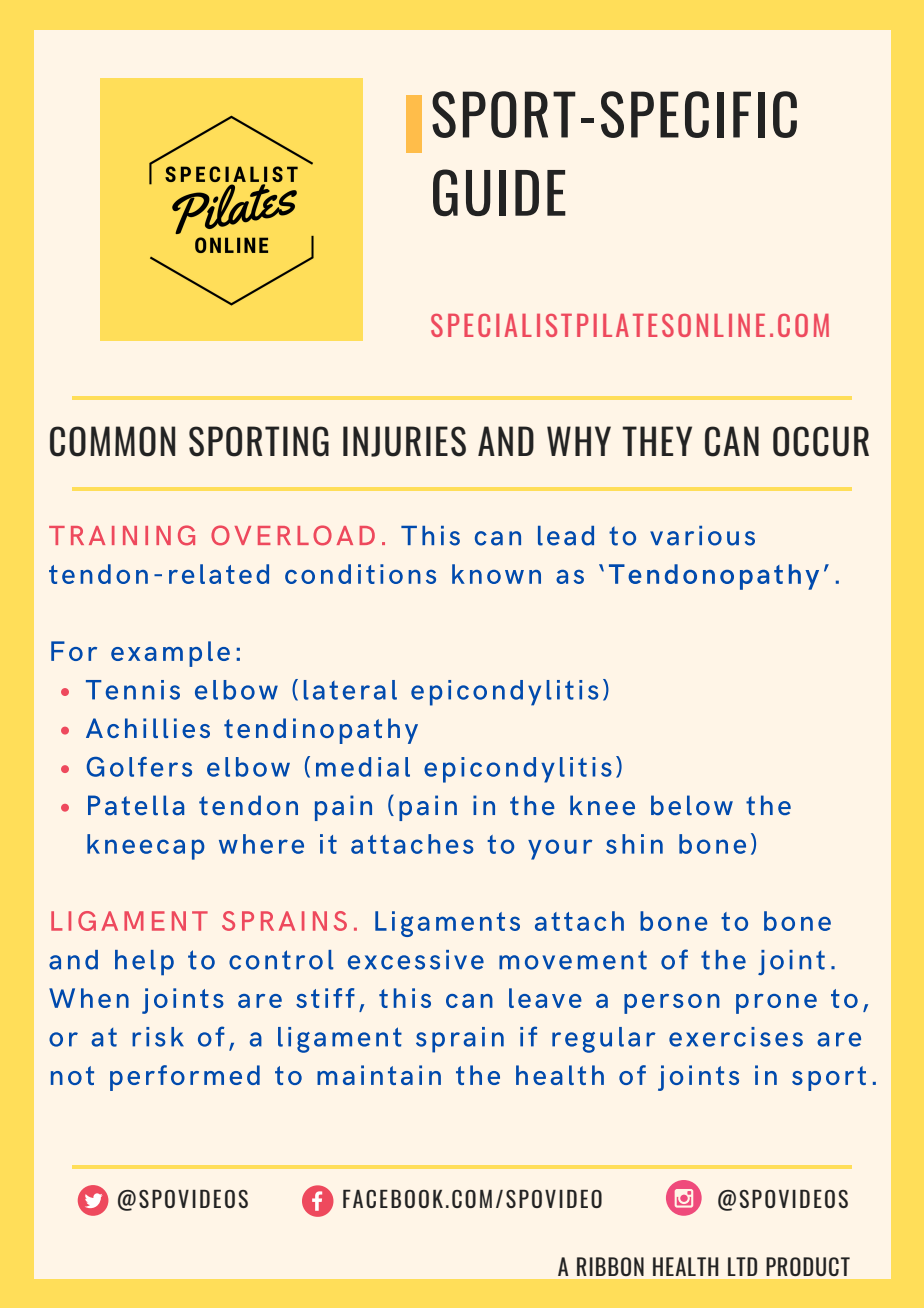 This image has width=924, height=1308. I want to click on performed, so click(185, 1078).
